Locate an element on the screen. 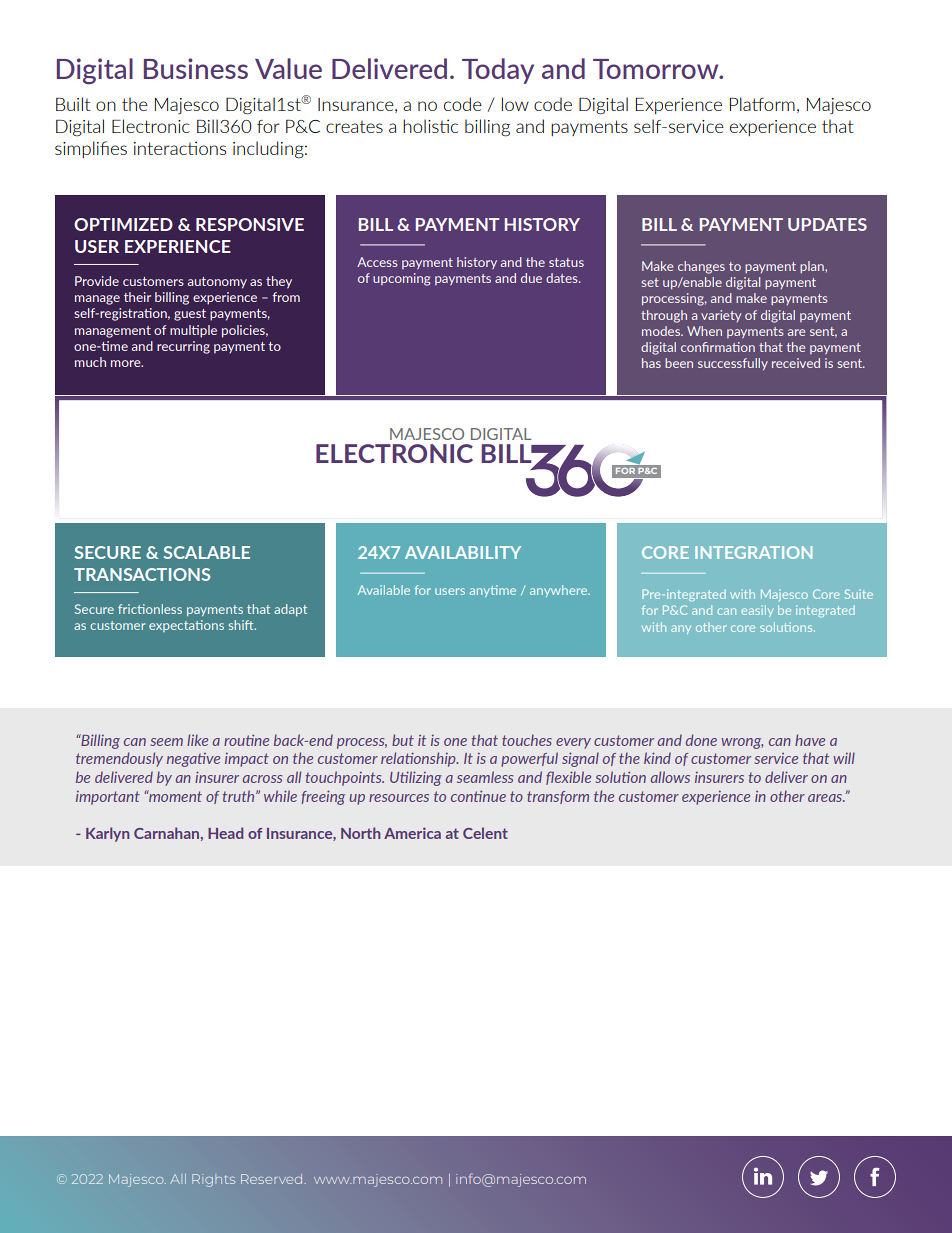 The image size is (952, 1233). Business is located at coordinates (196, 68).
